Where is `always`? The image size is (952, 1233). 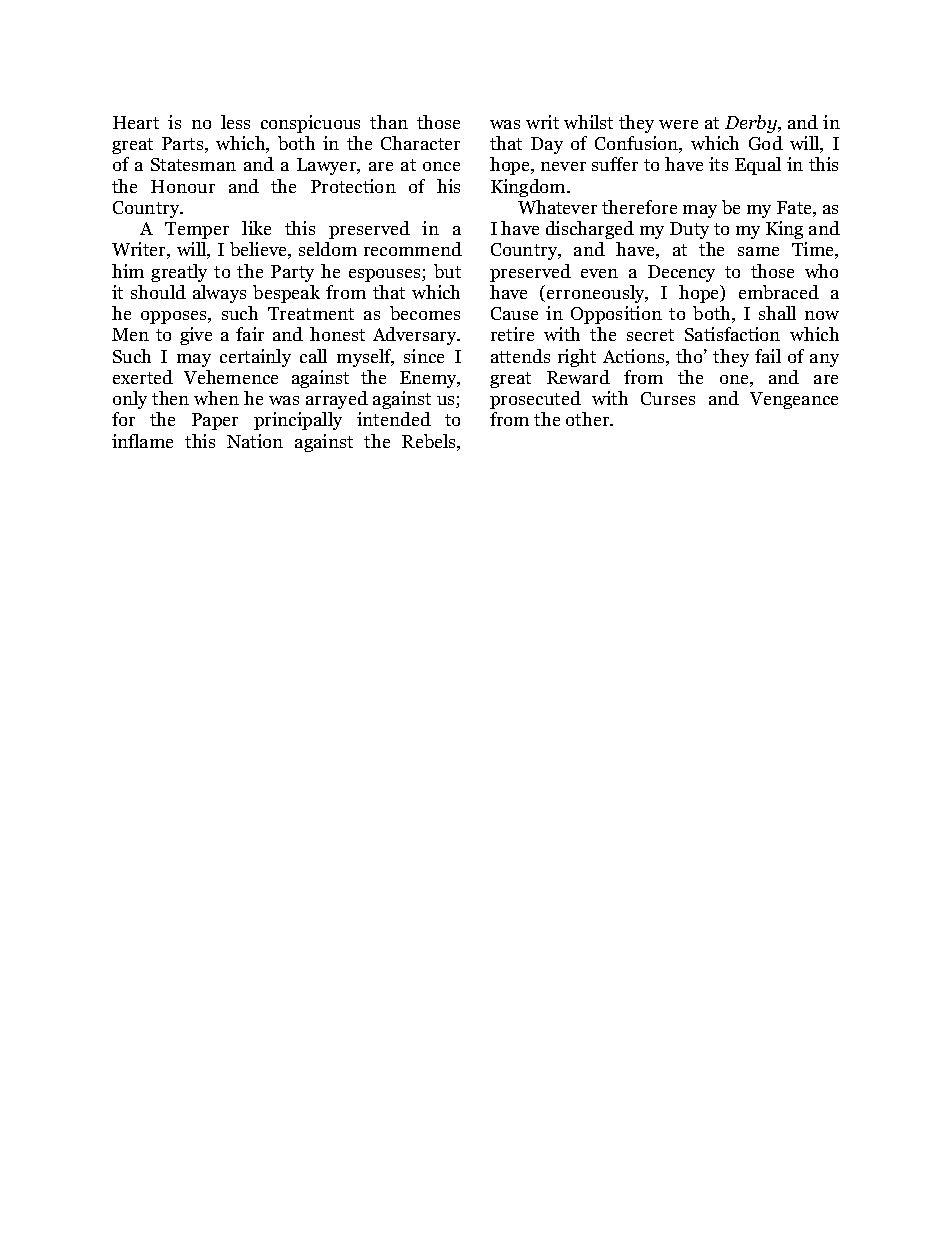
always is located at coordinates (219, 294).
